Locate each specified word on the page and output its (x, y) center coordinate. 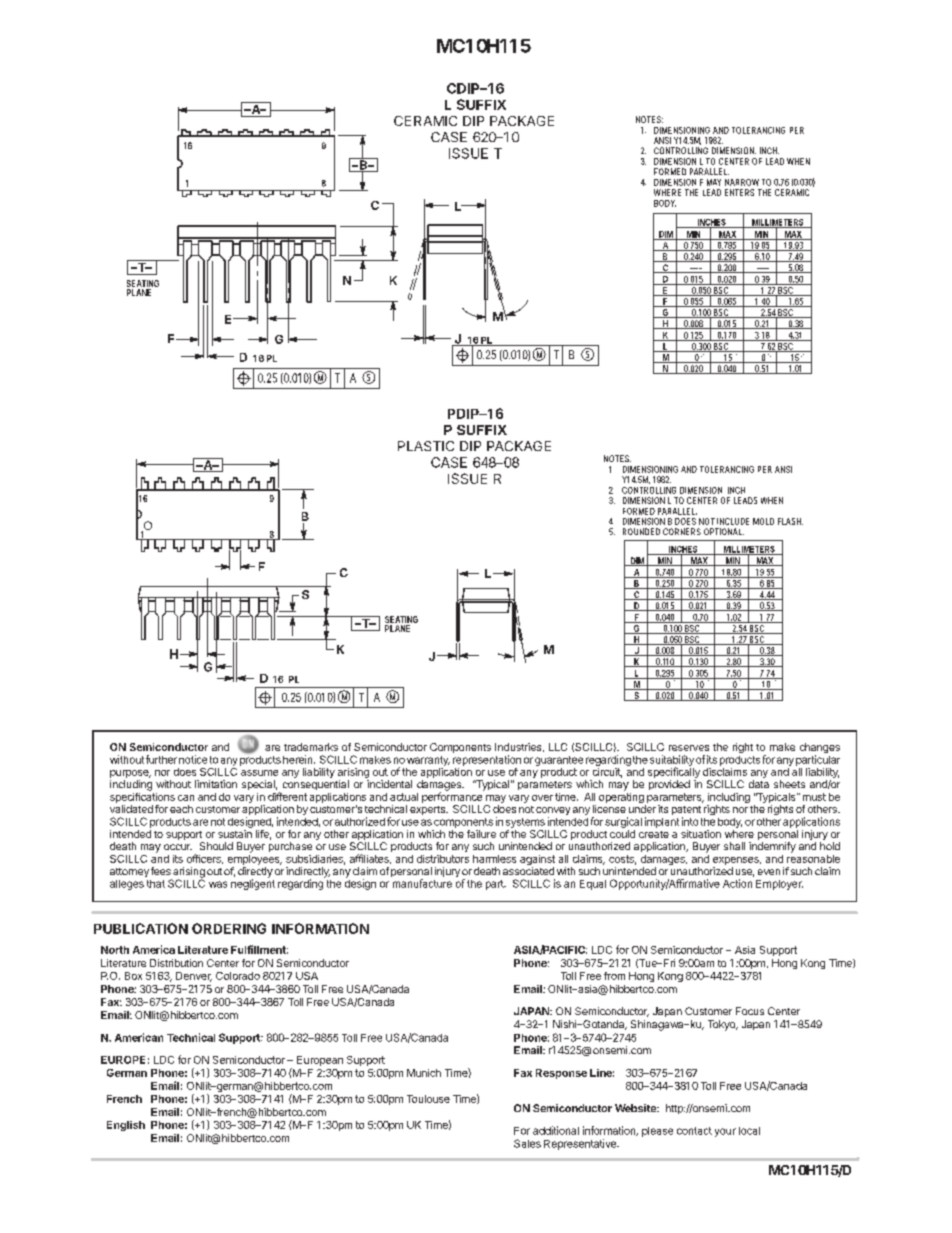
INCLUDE (733, 521)
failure (481, 834)
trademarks (311, 747)
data (759, 784)
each (181, 809)
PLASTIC (426, 446)
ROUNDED (641, 531)
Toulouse (428, 1099)
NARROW (742, 182)
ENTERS (739, 192)
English (126, 1126)
